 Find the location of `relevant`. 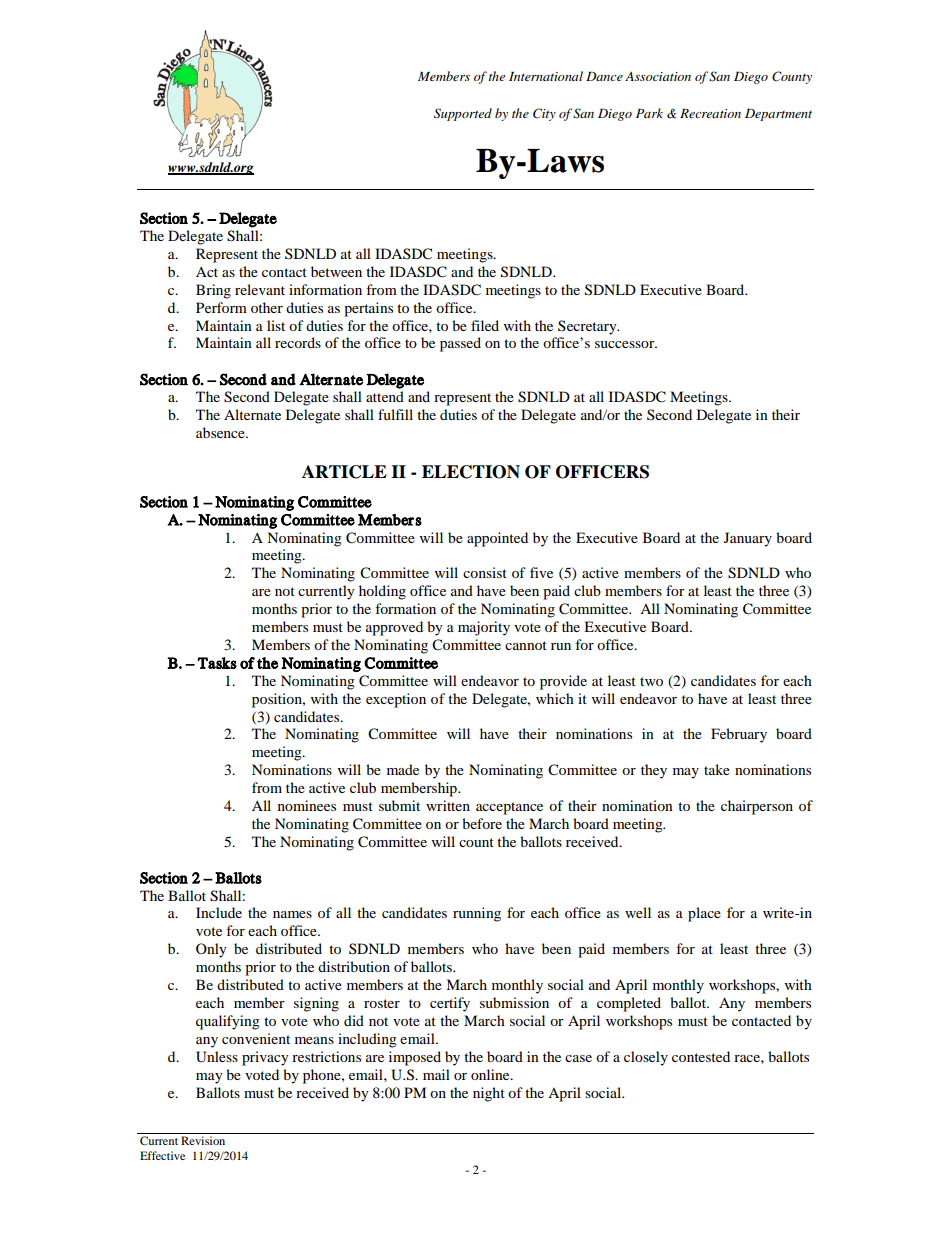

relevant is located at coordinates (260, 289).
